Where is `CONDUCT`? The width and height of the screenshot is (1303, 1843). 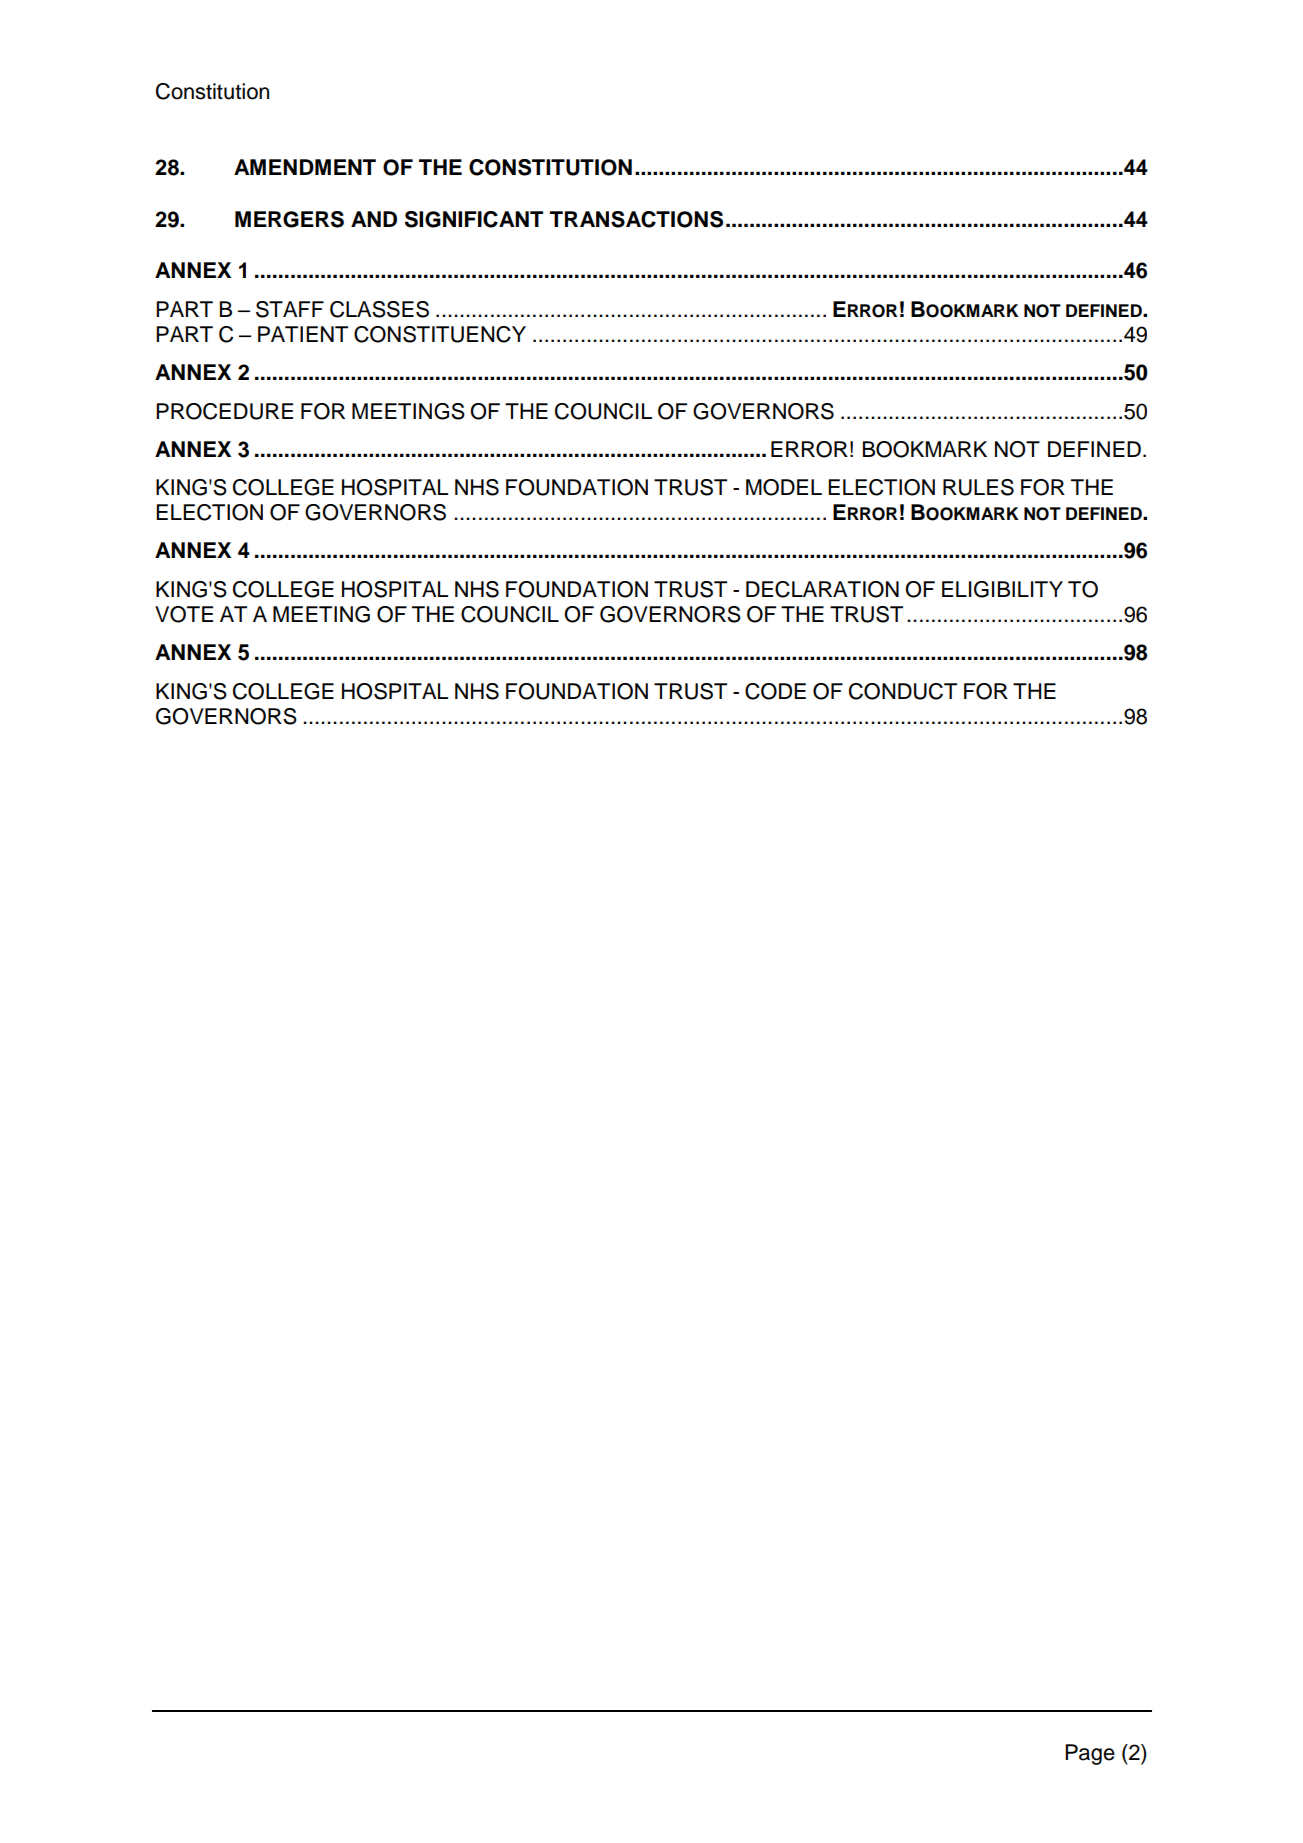
CONDUCT is located at coordinates (903, 691).
